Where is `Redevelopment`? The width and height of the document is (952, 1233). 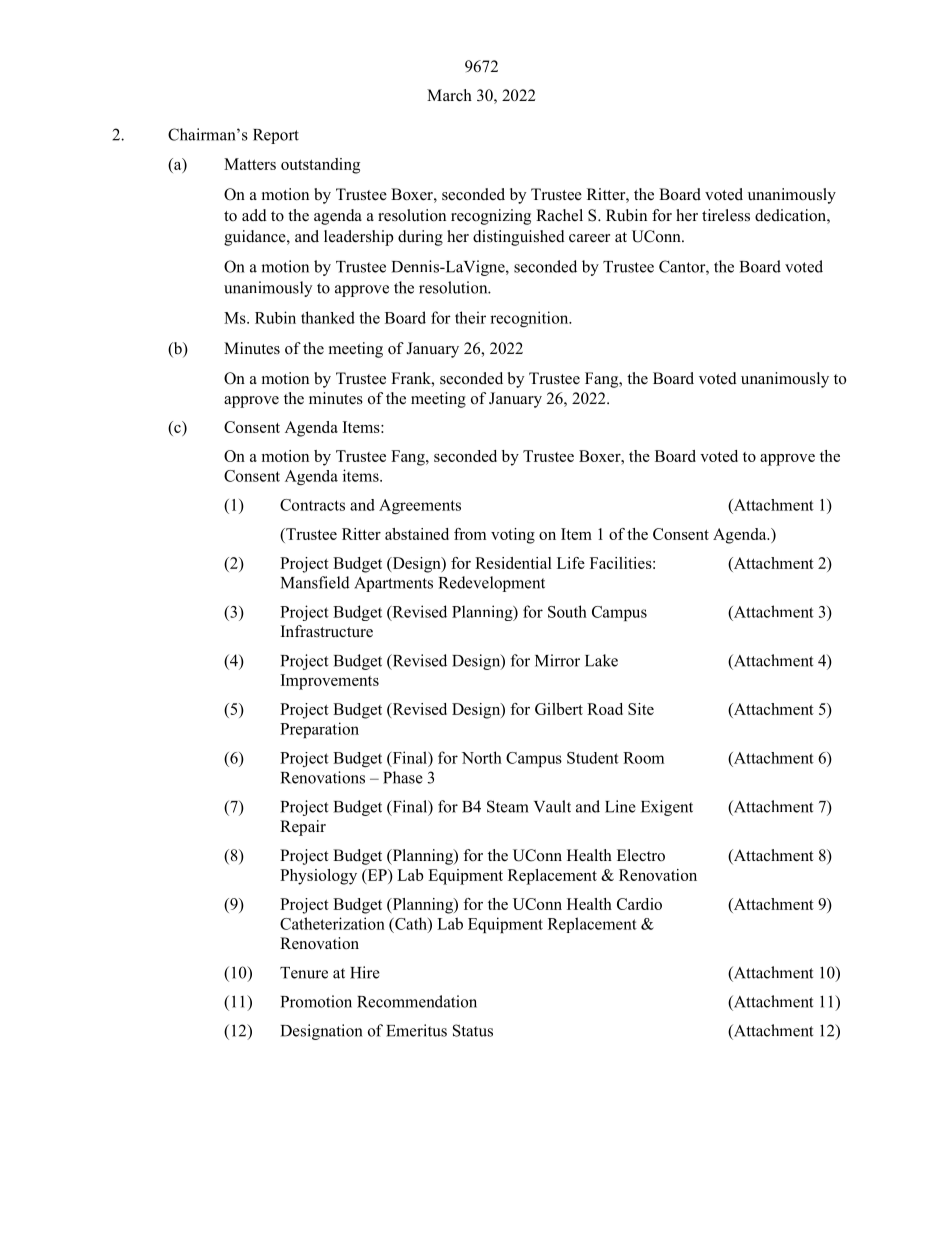 Redevelopment is located at coordinates (492, 584).
